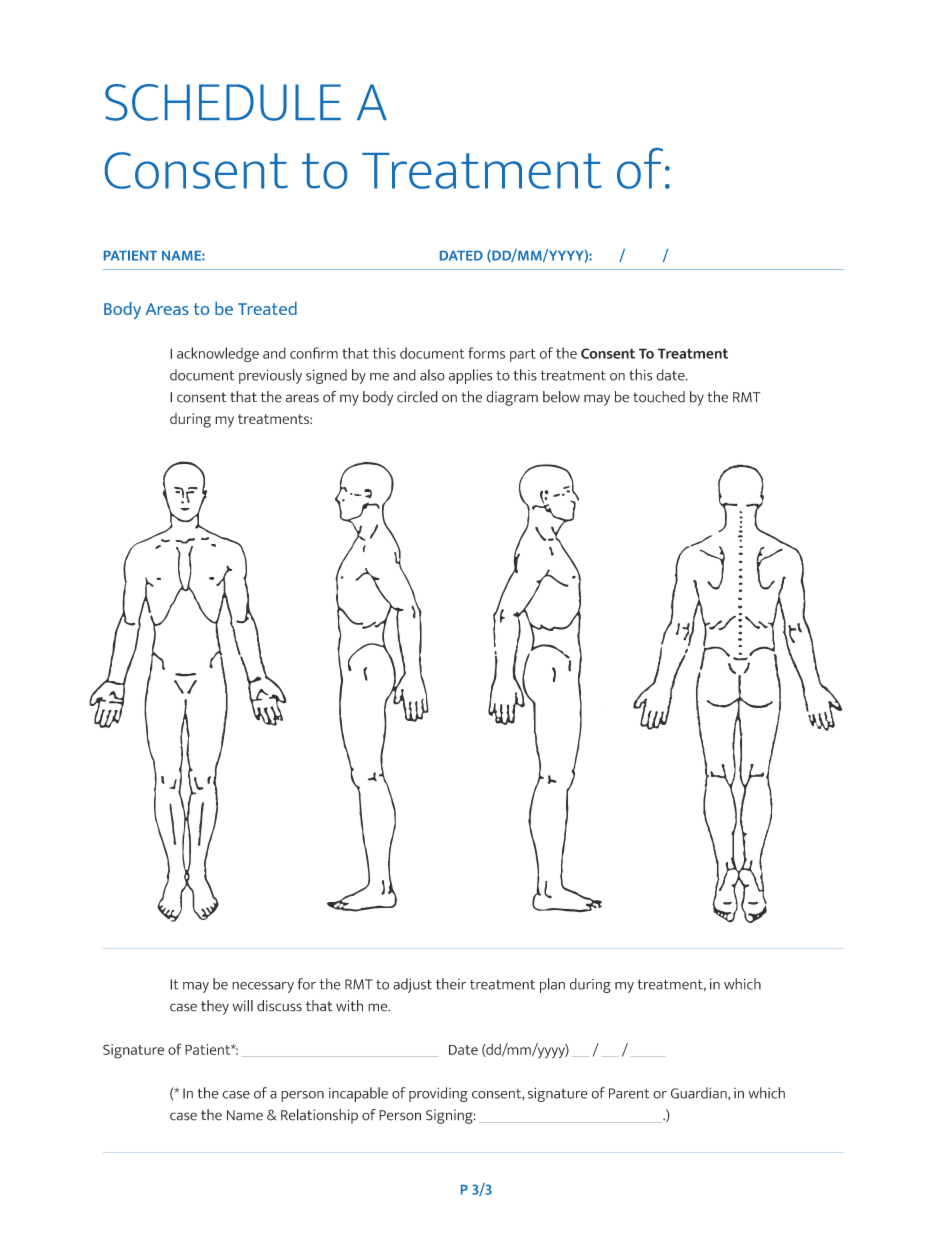  I want to click on necessary, so click(263, 987).
